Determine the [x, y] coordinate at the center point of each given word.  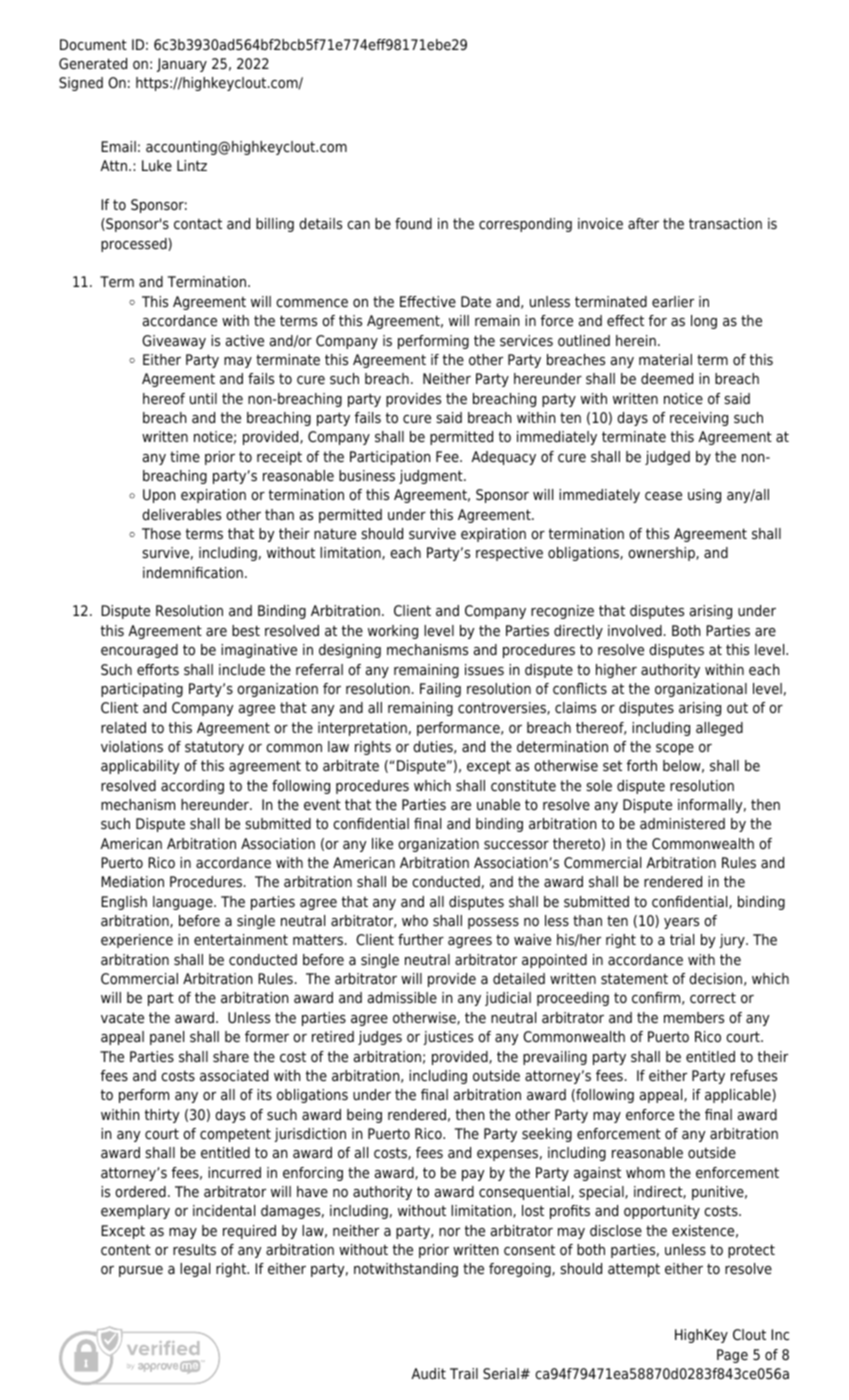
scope [675, 749]
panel [167, 1038]
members [694, 1017]
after [643, 223]
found [413, 223]
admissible [402, 998]
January [182, 65]
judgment [432, 477]
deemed [667, 379]
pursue [141, 1271]
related [123, 727]
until [203, 398]
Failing [440, 690]
